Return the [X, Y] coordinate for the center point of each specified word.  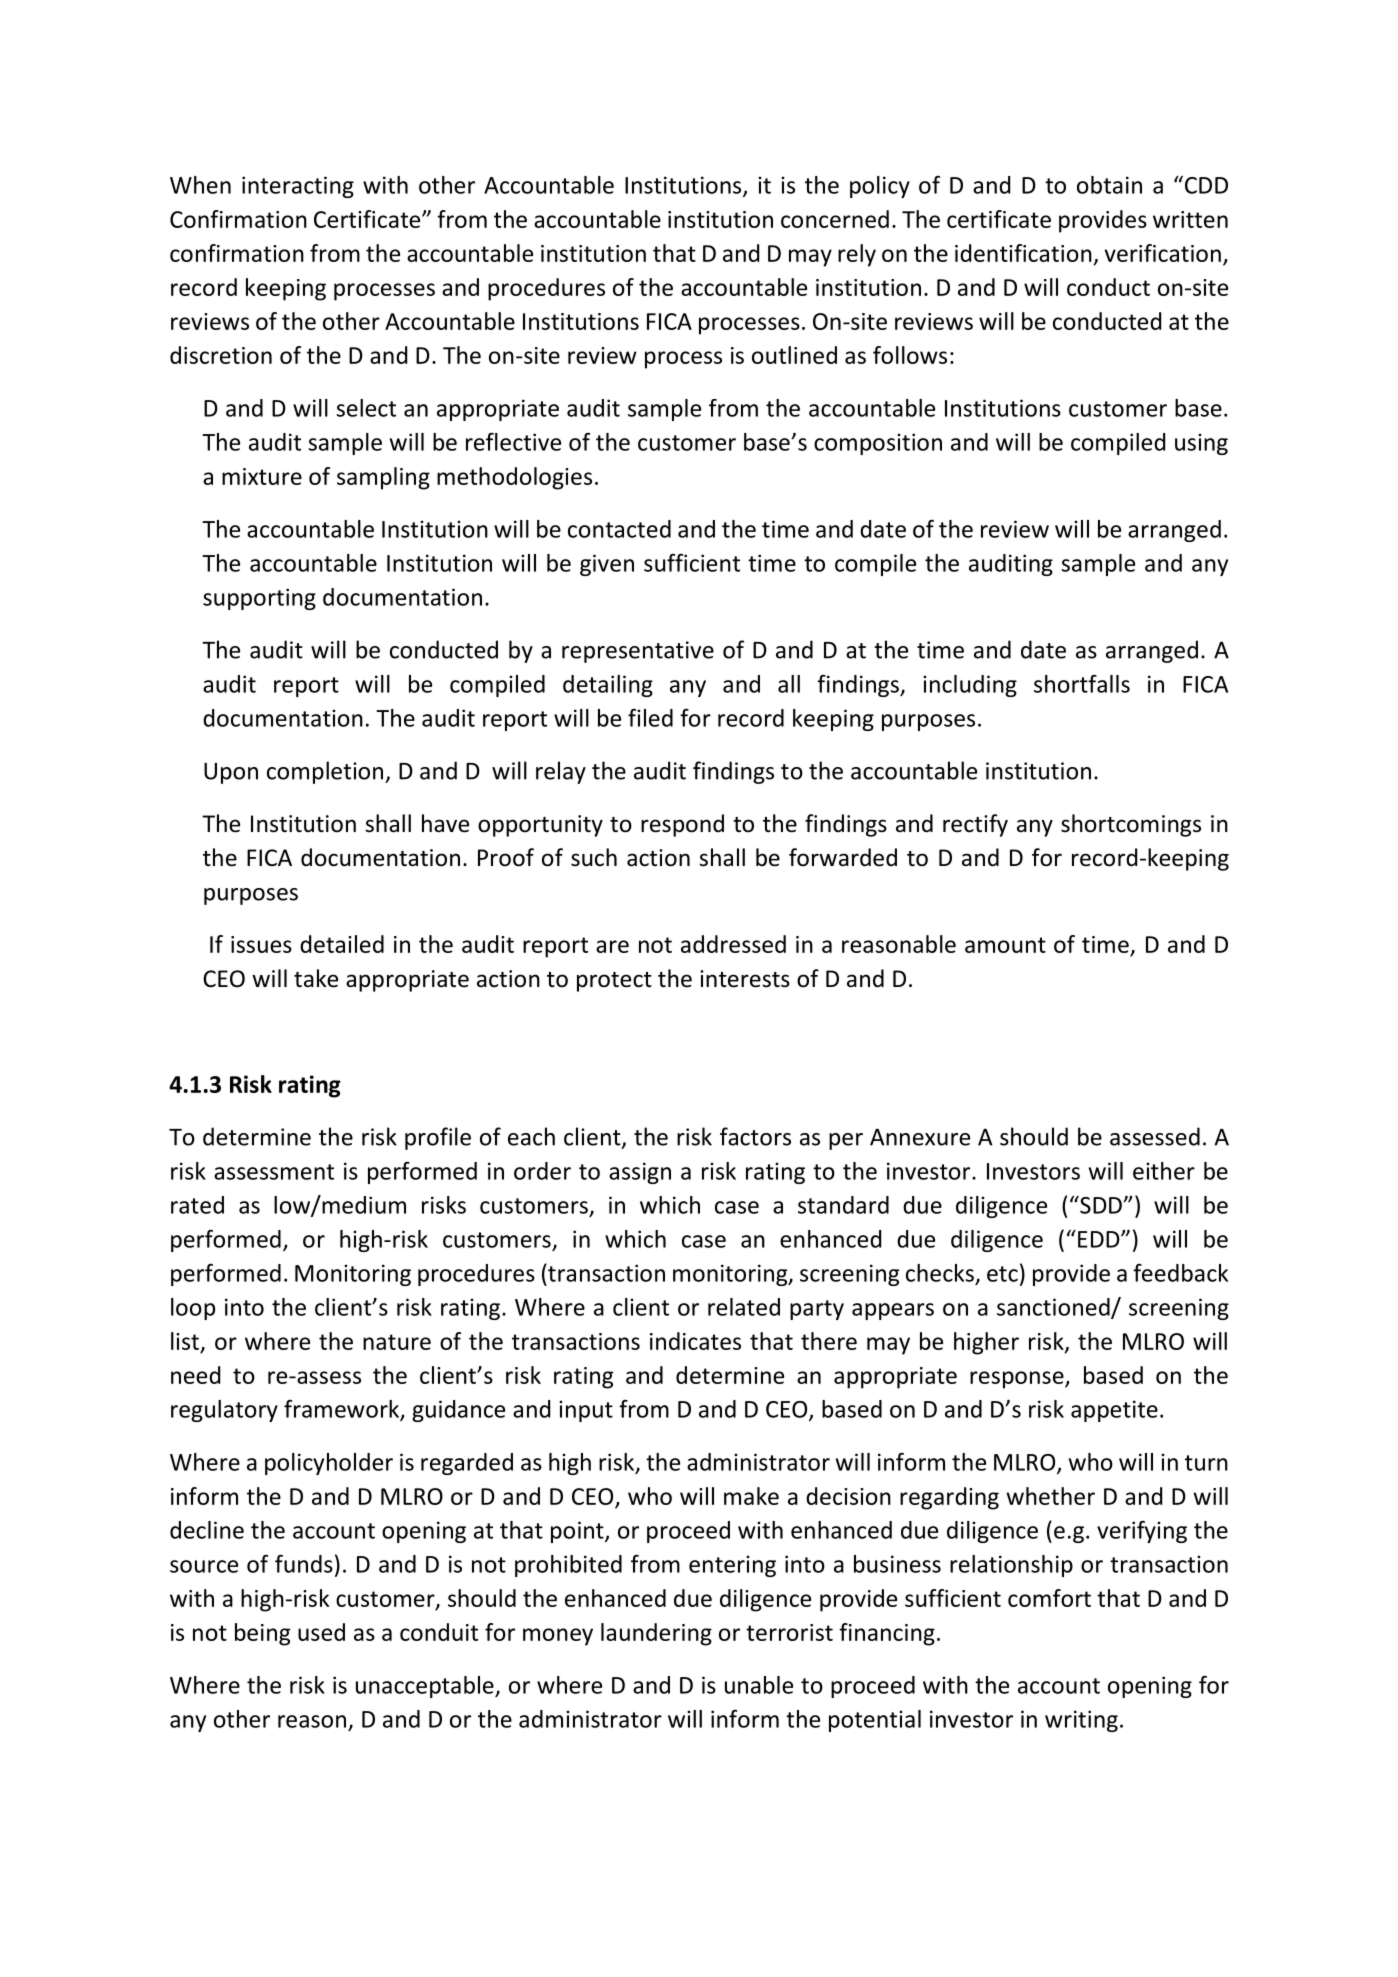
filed [650, 718]
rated [197, 1205]
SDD [1101, 1205]
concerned [835, 219]
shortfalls [1082, 683]
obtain [1109, 185]
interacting [298, 187]
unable [759, 1685]
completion [326, 772]
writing [1081, 1721]
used [321, 1632]
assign [640, 1173]
